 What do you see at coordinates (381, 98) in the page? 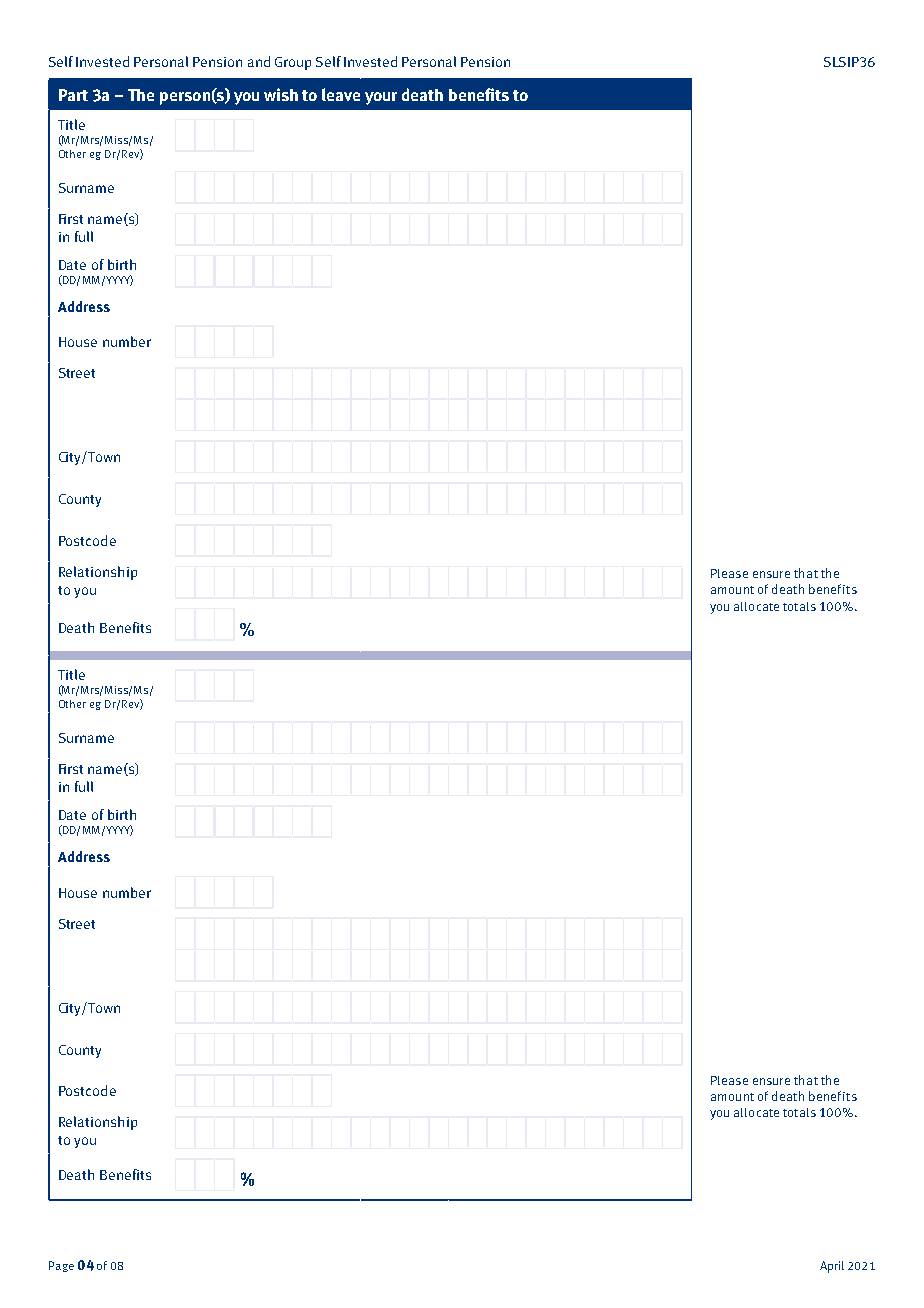
I see `your` at bounding box center [381, 98].
